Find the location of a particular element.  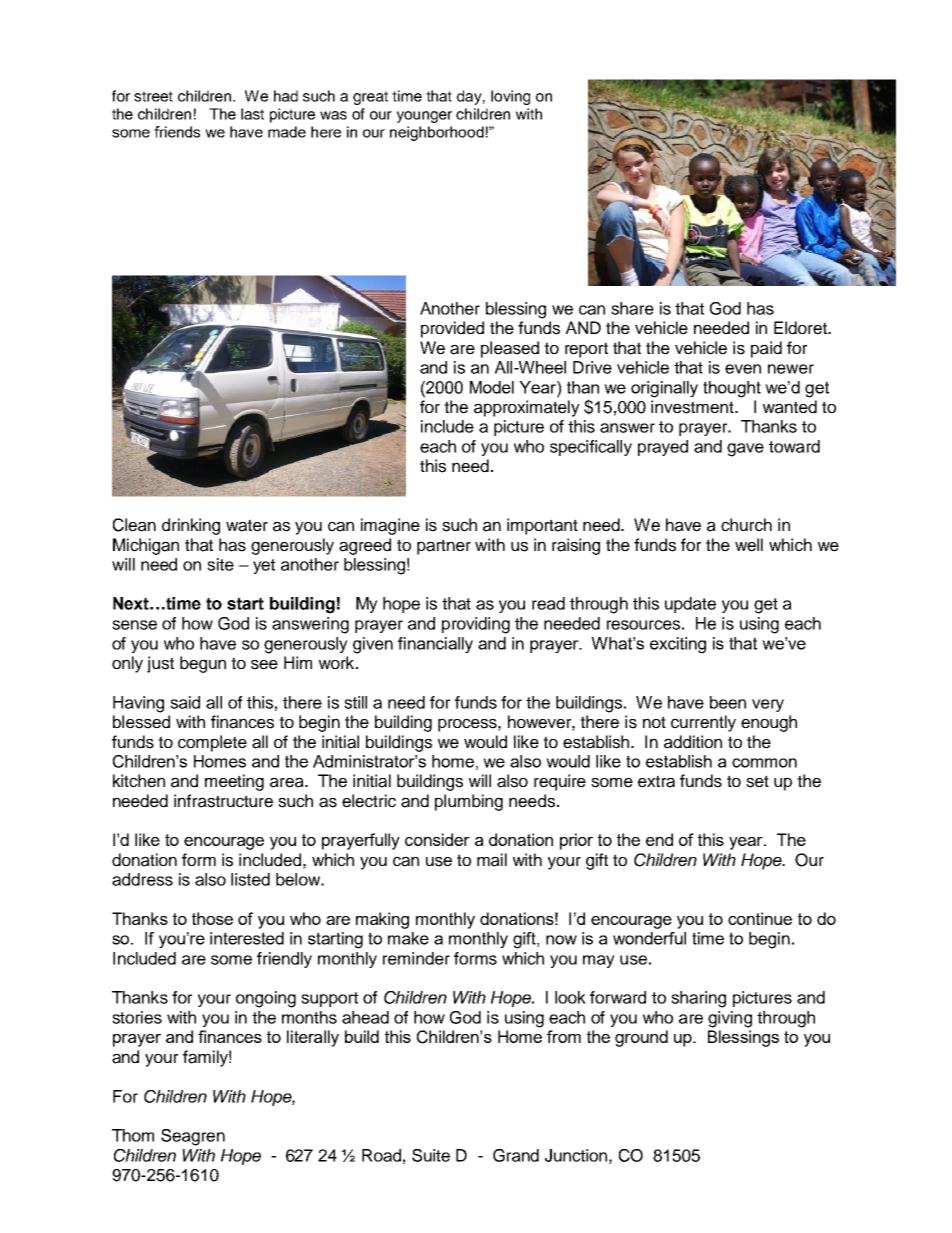

begun is located at coordinates (203, 664).
